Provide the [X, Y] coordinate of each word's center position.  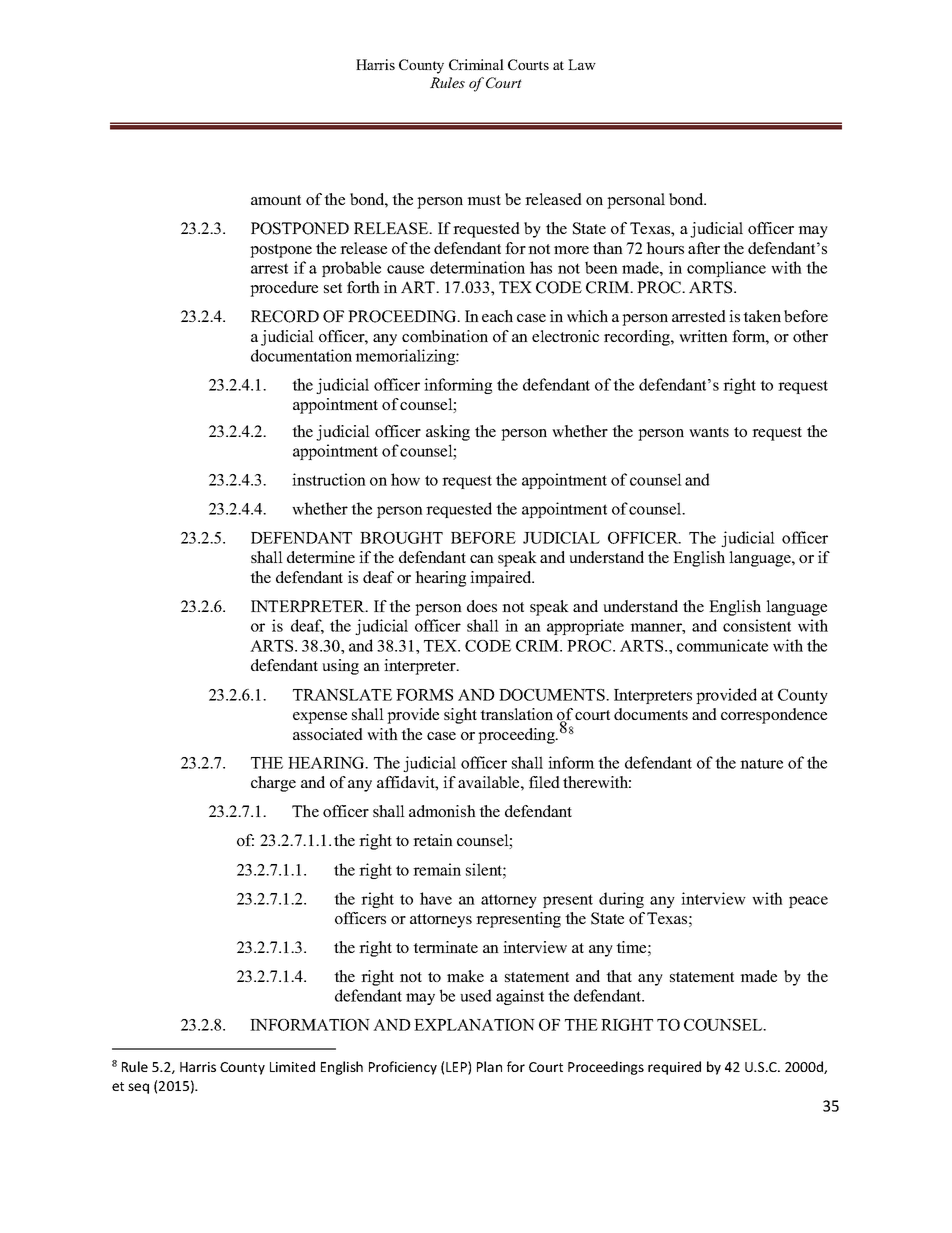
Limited [292, 1066]
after [704, 248]
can [482, 559]
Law [582, 64]
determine [321, 557]
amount [276, 200]
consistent [757, 625]
